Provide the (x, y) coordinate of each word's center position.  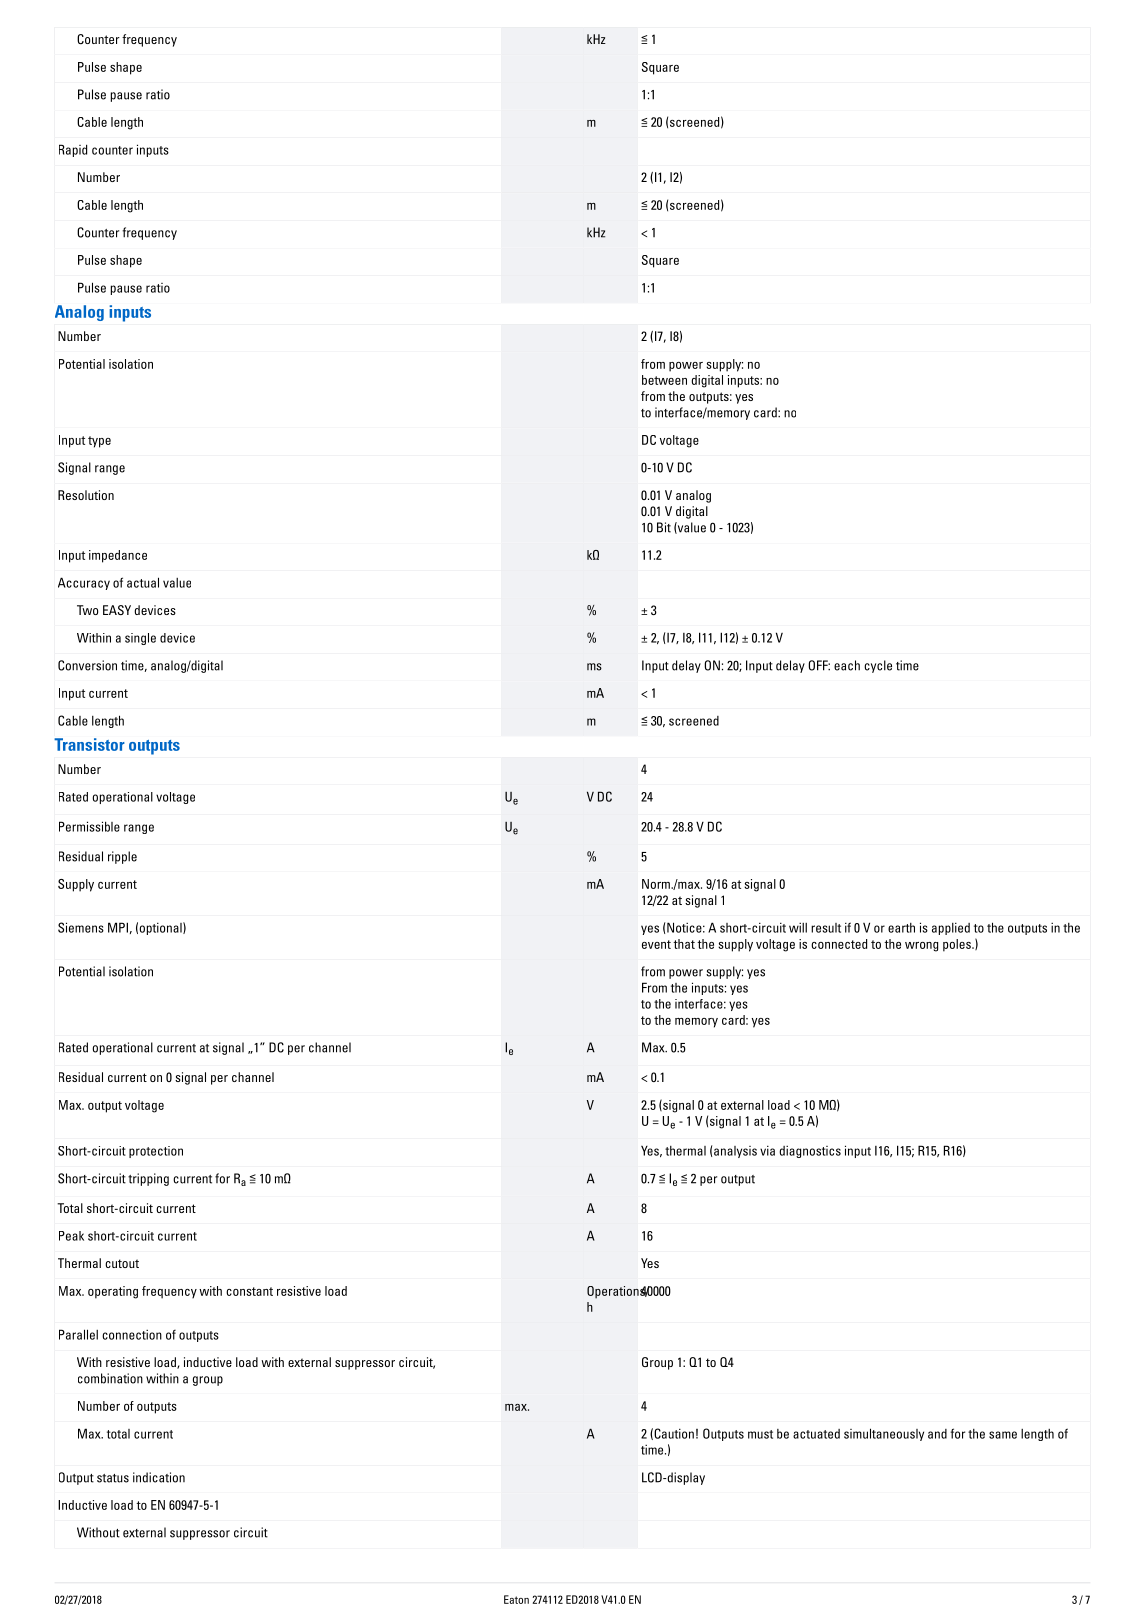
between (664, 380)
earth (901, 928)
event (656, 944)
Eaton (516, 1599)
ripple (122, 857)
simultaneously (884, 1434)
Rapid (73, 150)
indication (159, 1477)
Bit (664, 527)
